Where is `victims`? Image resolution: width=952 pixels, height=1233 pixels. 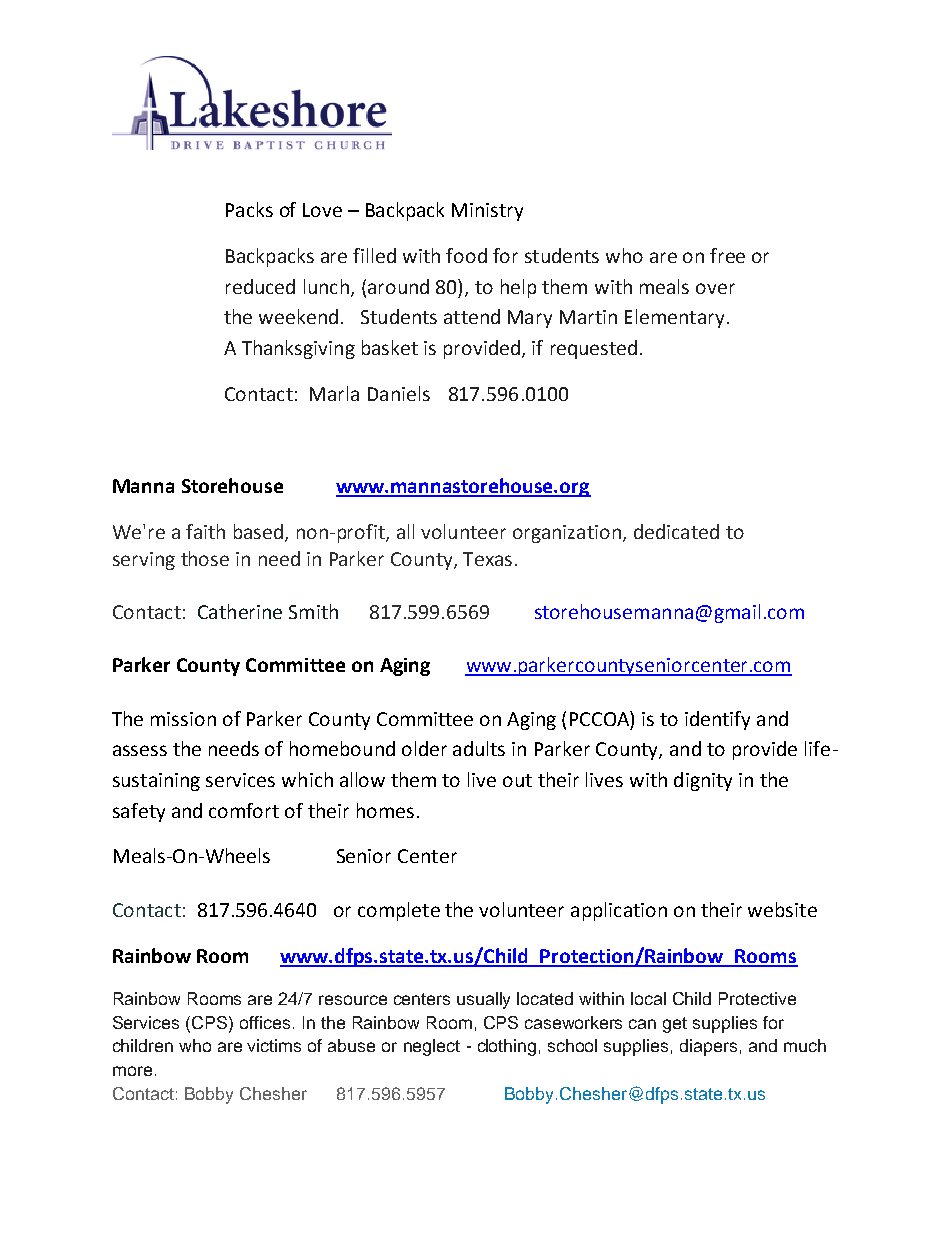
victims is located at coordinates (274, 1045).
